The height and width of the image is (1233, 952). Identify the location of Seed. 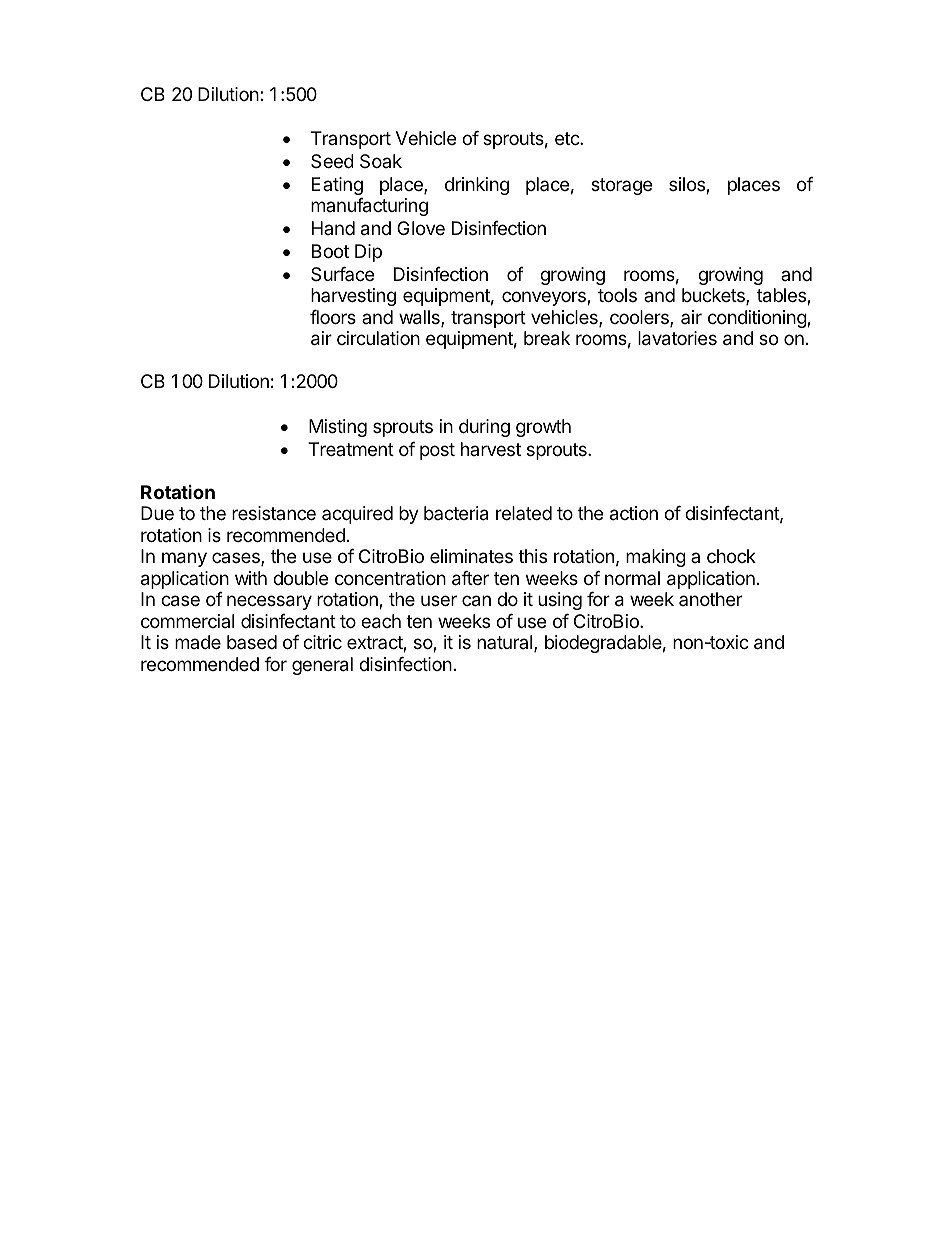
(332, 161).
